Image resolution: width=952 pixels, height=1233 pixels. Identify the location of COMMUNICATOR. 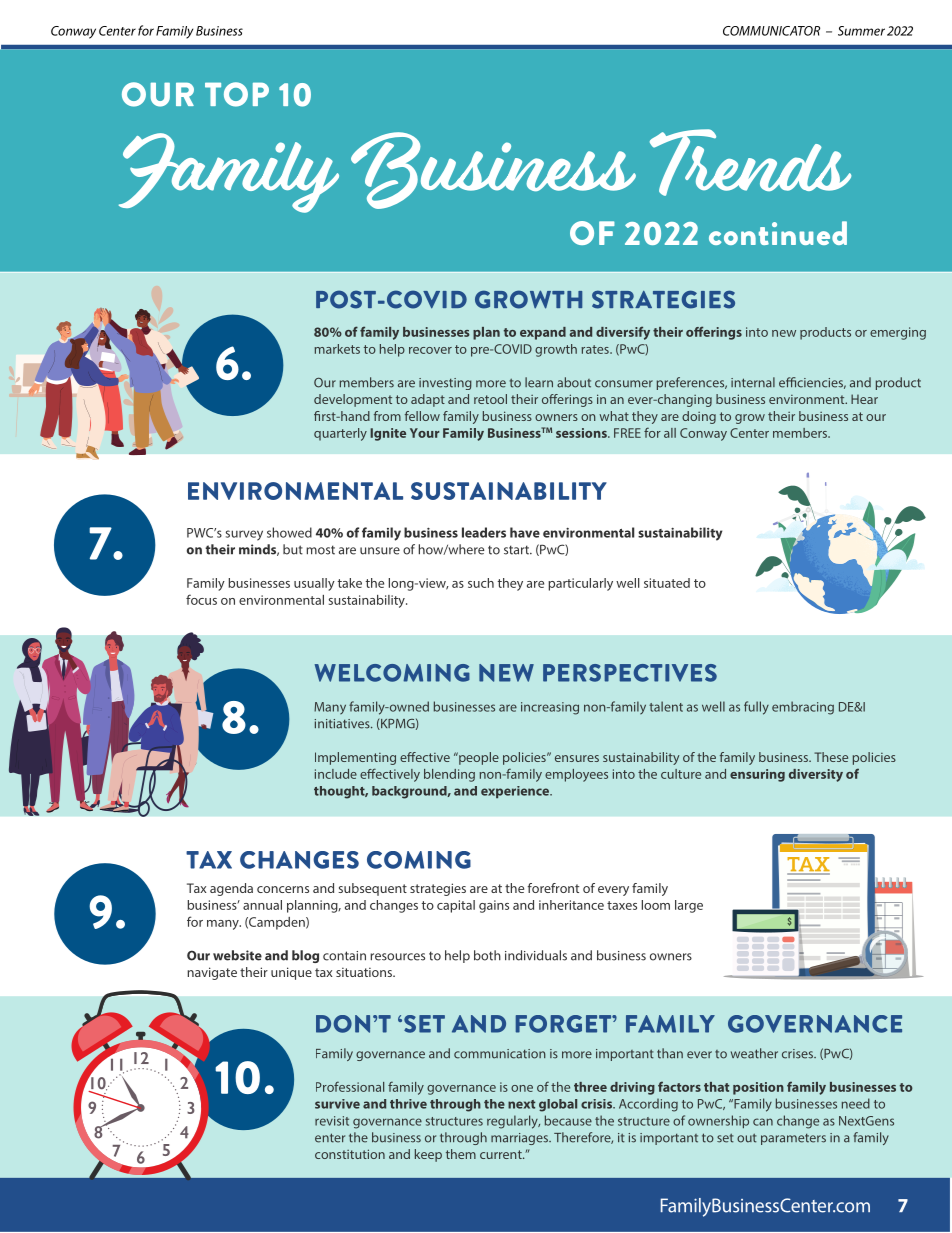
(771, 31).
